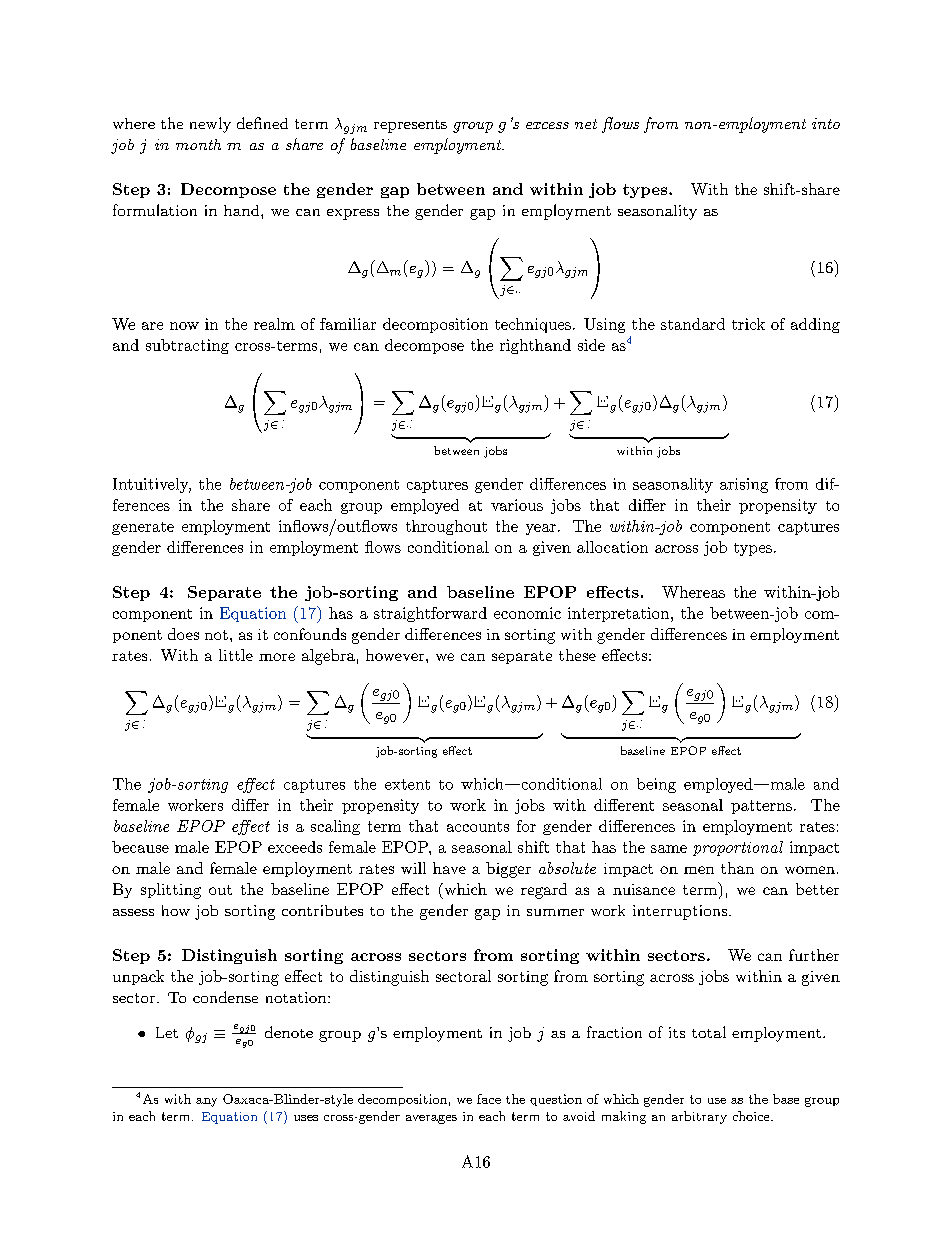 This screenshot has height=1233, width=952. What do you see at coordinates (748, 324) in the screenshot?
I see `trick` at bounding box center [748, 324].
